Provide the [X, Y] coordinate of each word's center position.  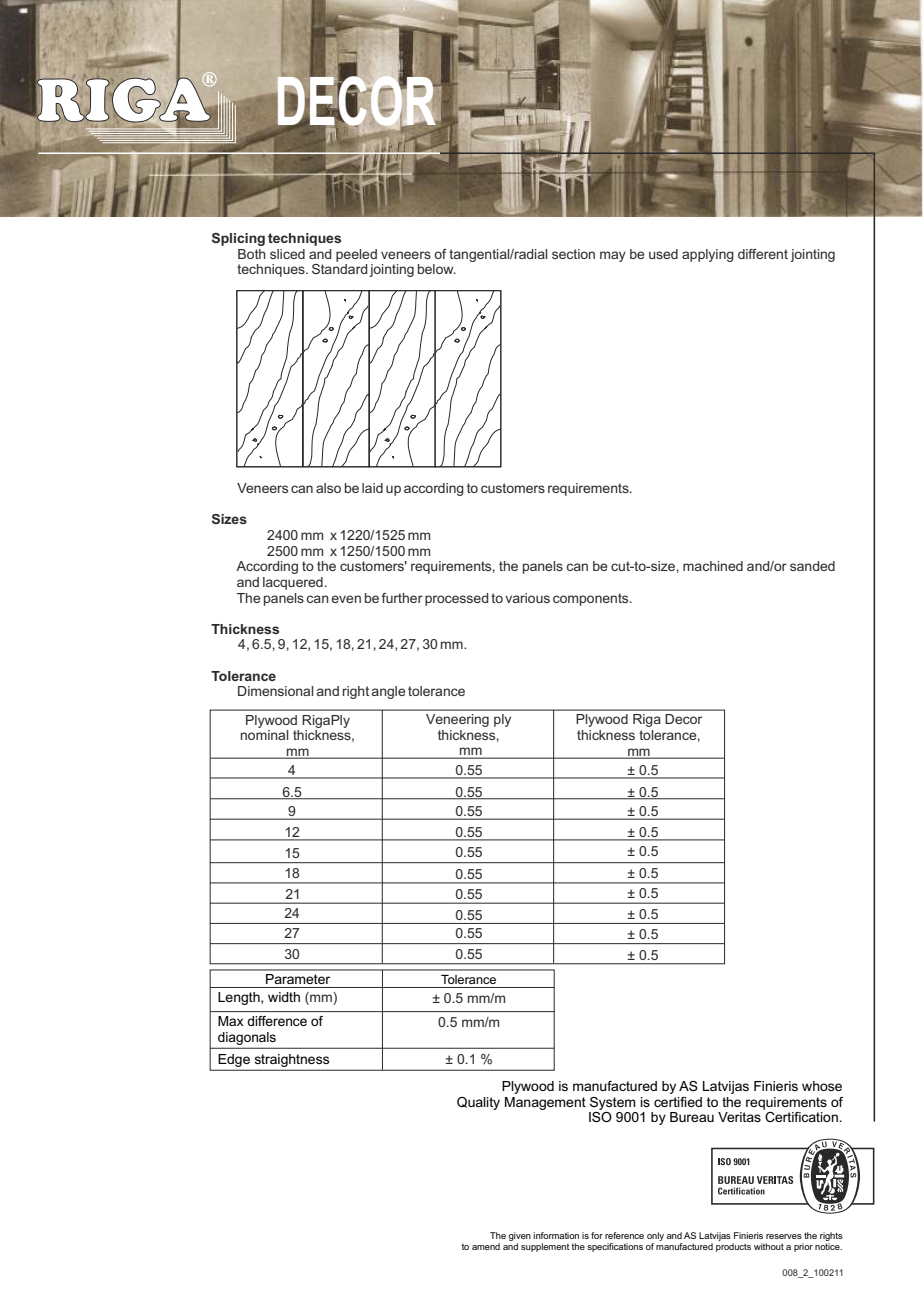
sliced [287, 254]
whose [822, 1086]
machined [713, 566]
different [763, 254]
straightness [292, 1060]
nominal [265, 735]
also [328, 488]
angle [388, 692]
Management [545, 1103]
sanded [812, 566]
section [573, 254]
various [527, 598]
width [284, 997]
